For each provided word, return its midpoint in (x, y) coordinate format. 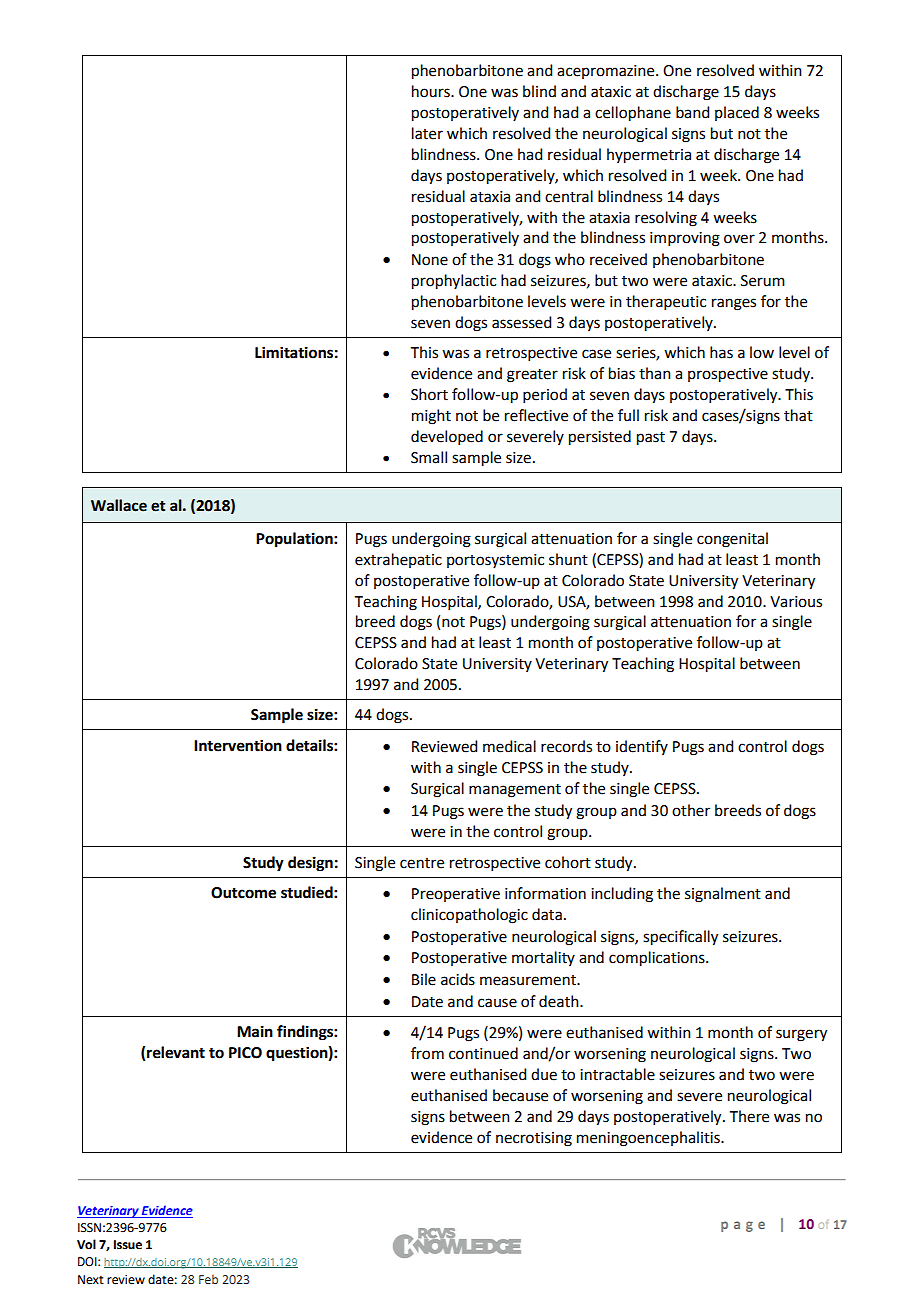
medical (509, 746)
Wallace (119, 505)
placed (737, 113)
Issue (128, 1245)
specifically (680, 938)
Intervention (238, 745)
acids (458, 979)
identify (642, 747)
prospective (728, 375)
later (427, 133)
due (544, 1074)
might (431, 417)
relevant (176, 1052)
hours (432, 91)
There (749, 1116)
